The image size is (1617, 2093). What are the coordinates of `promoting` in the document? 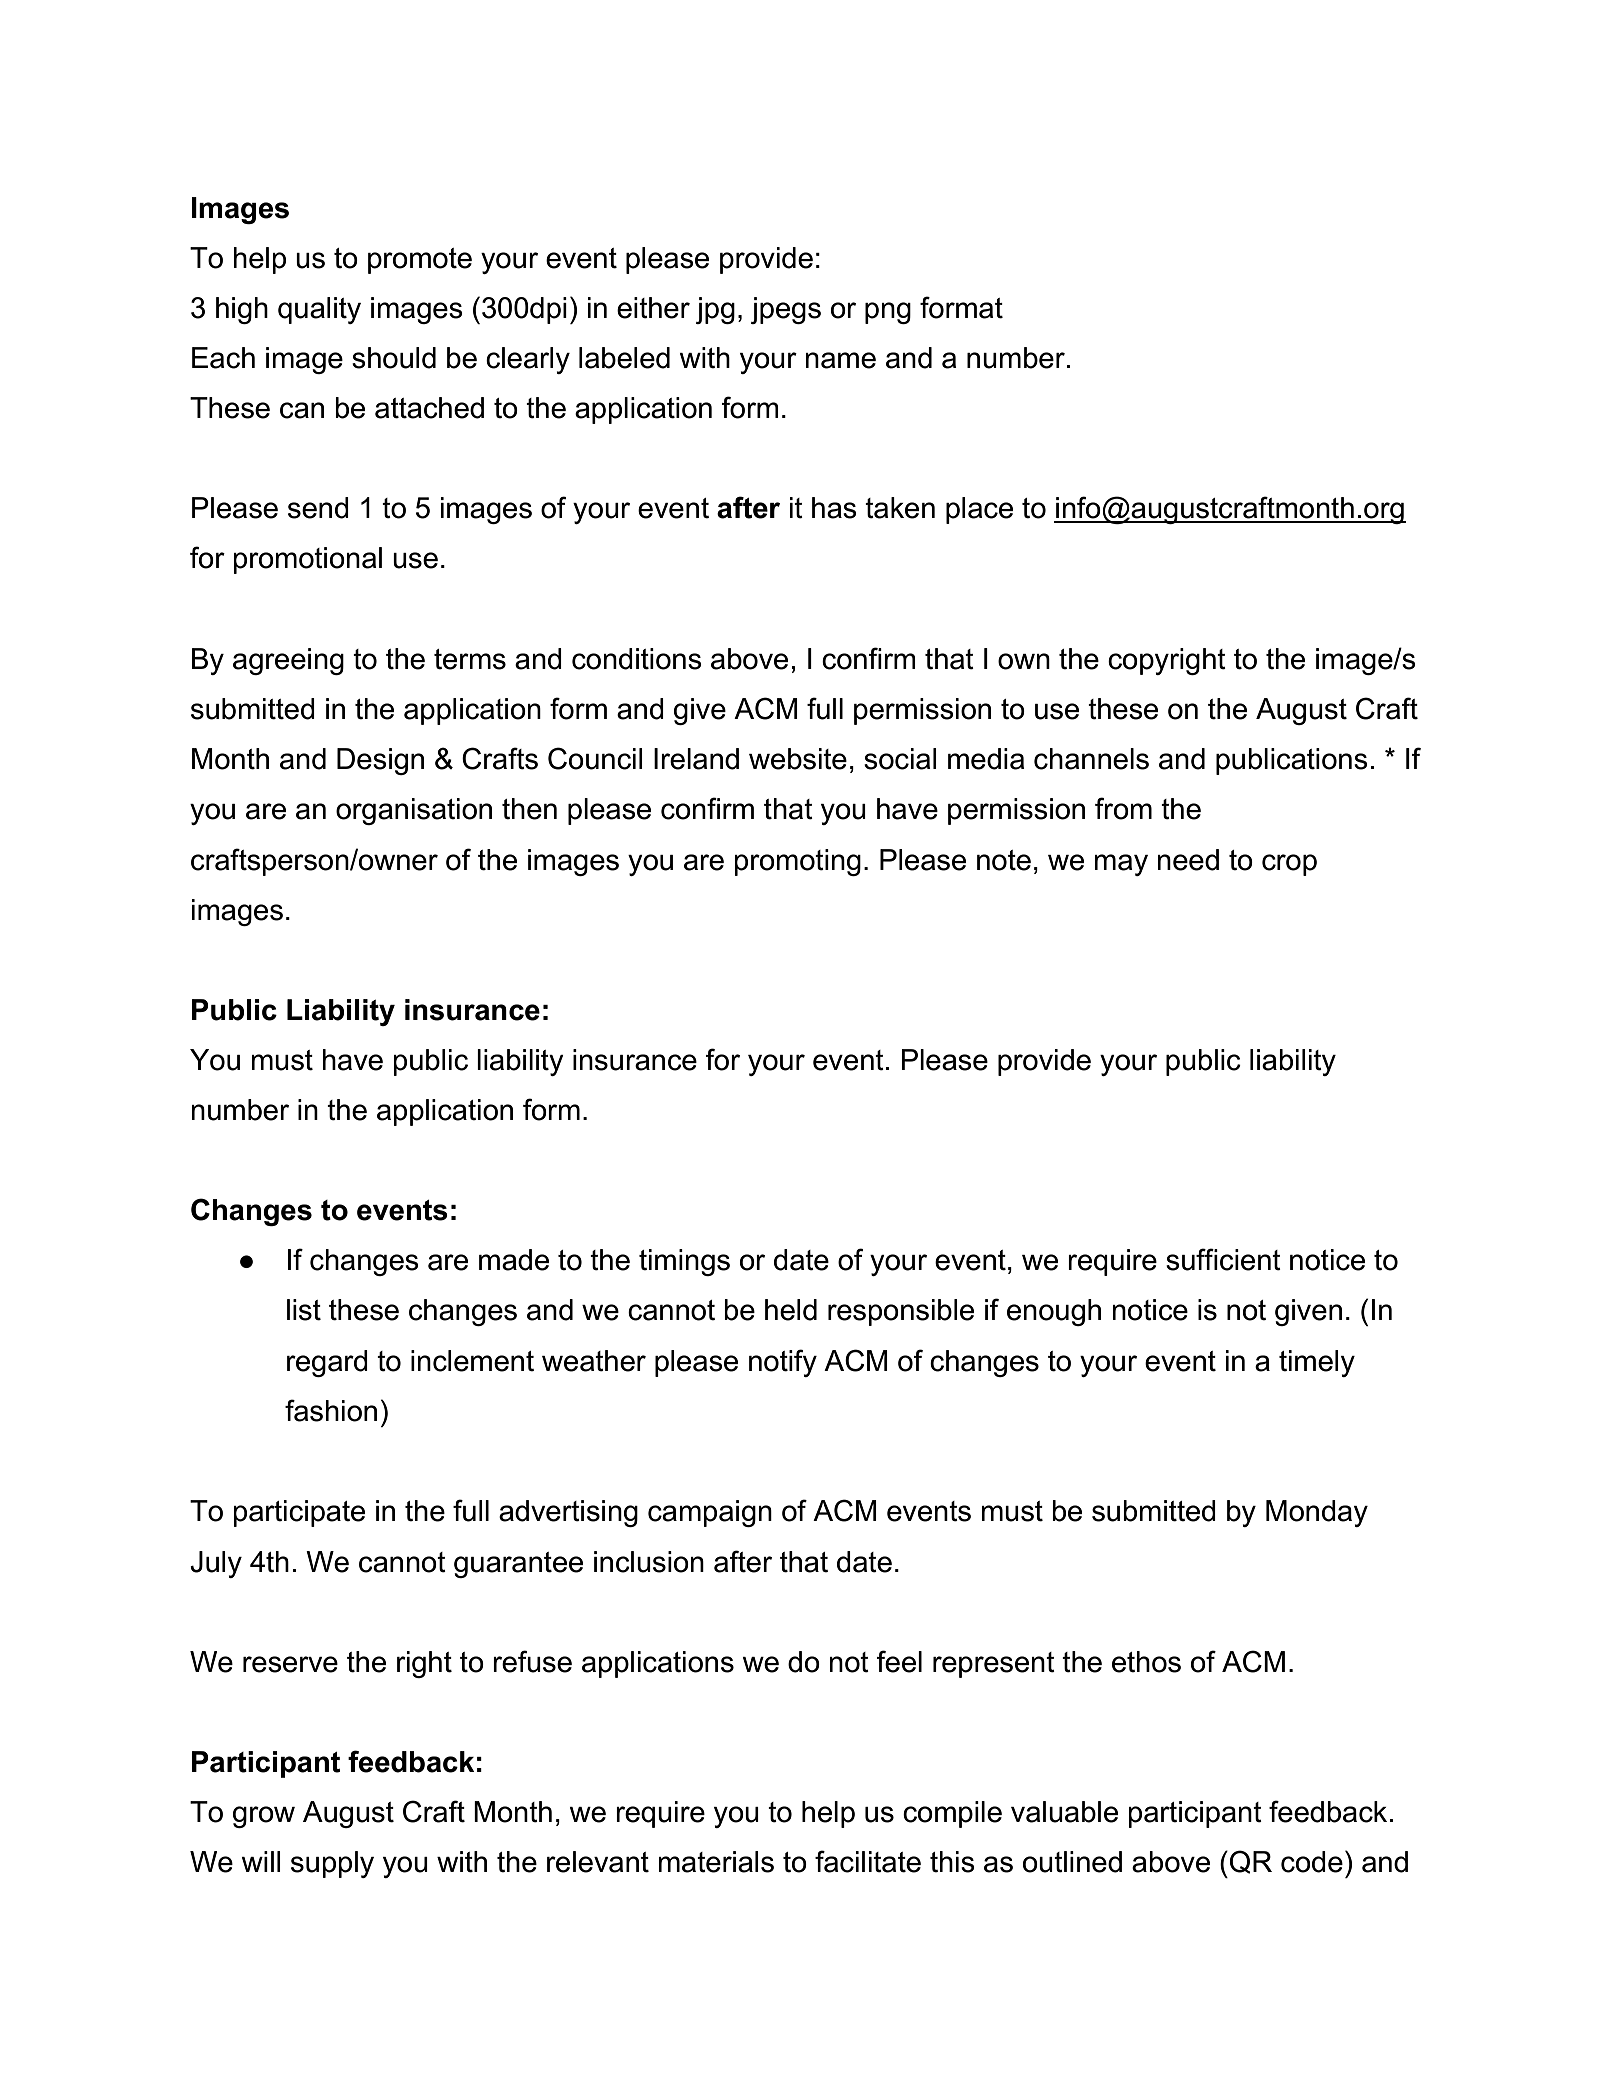 It's located at (797, 862).
